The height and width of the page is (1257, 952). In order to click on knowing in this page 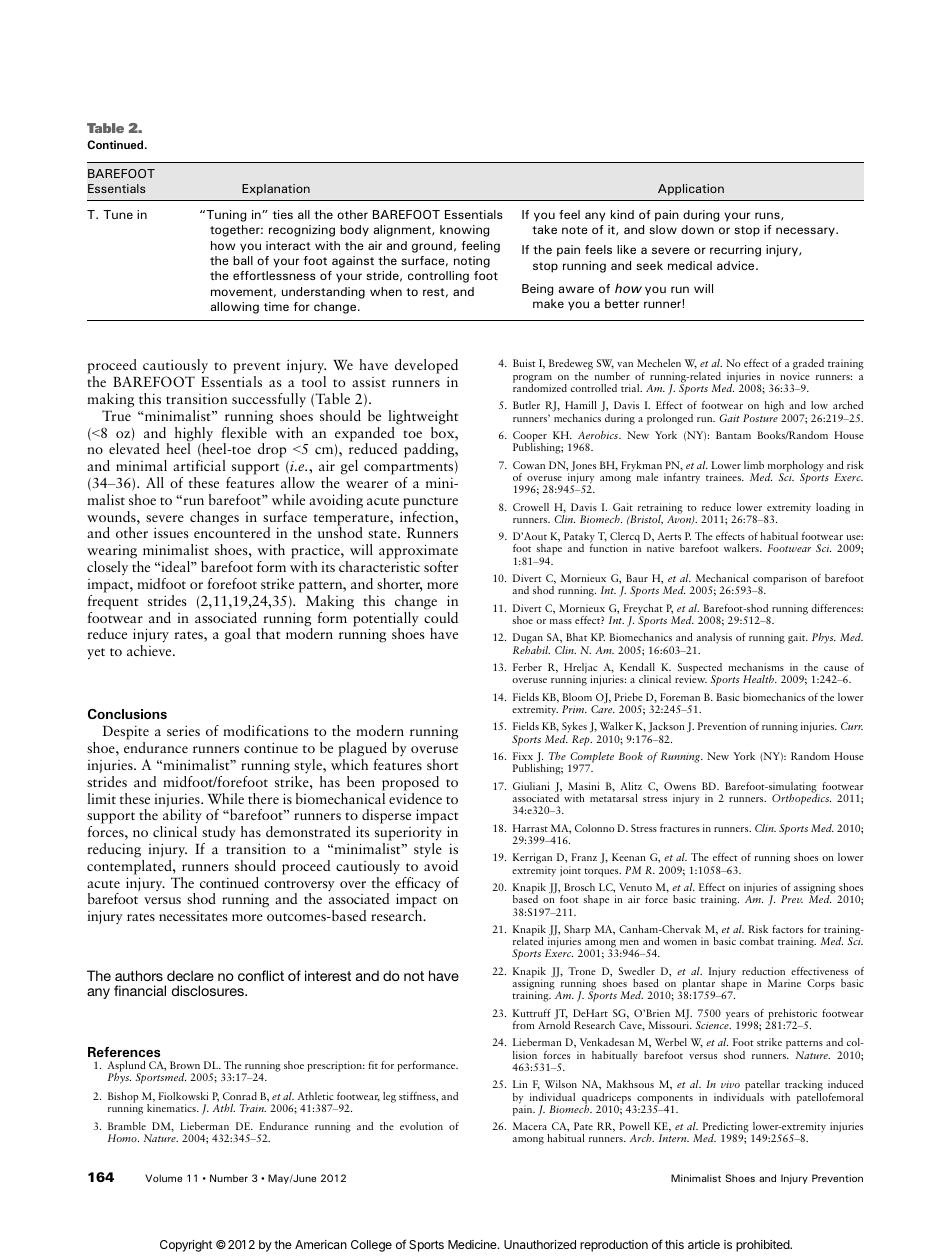, I will do `click(464, 231)`.
